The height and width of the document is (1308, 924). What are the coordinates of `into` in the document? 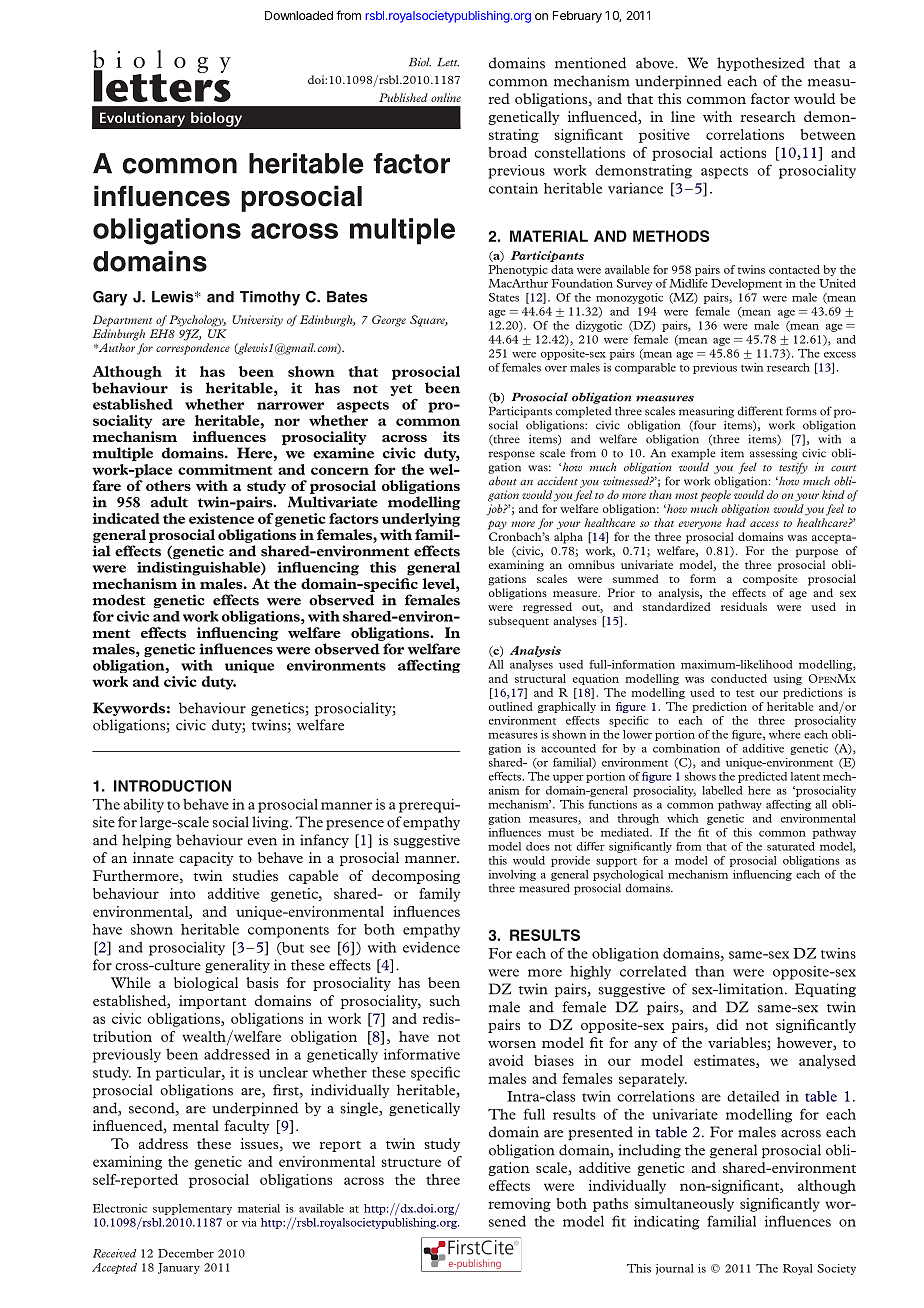 It's located at (182, 893).
